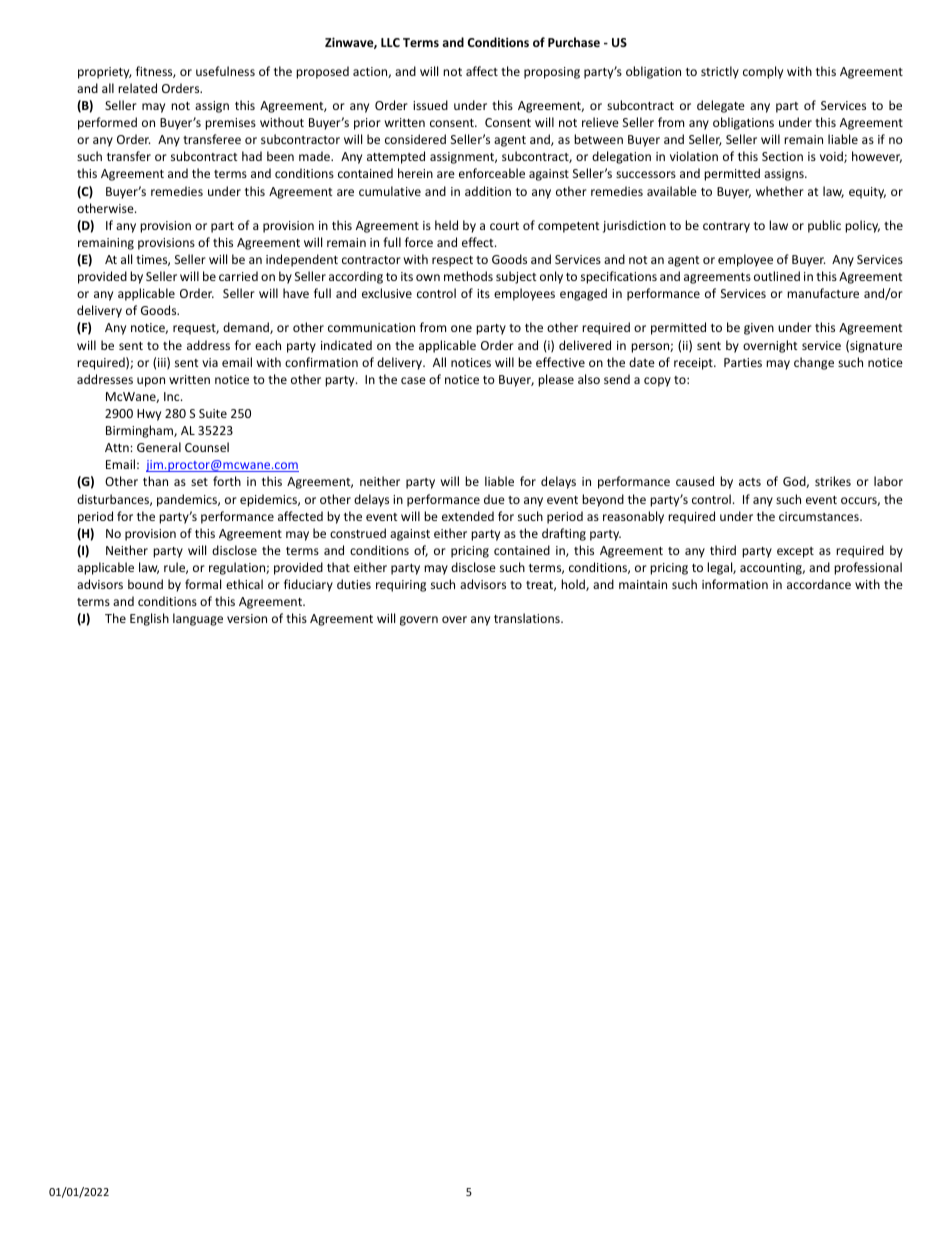 This screenshot has width=952, height=1233. What do you see at coordinates (225, 71) in the screenshot?
I see `usefulness` at bounding box center [225, 71].
